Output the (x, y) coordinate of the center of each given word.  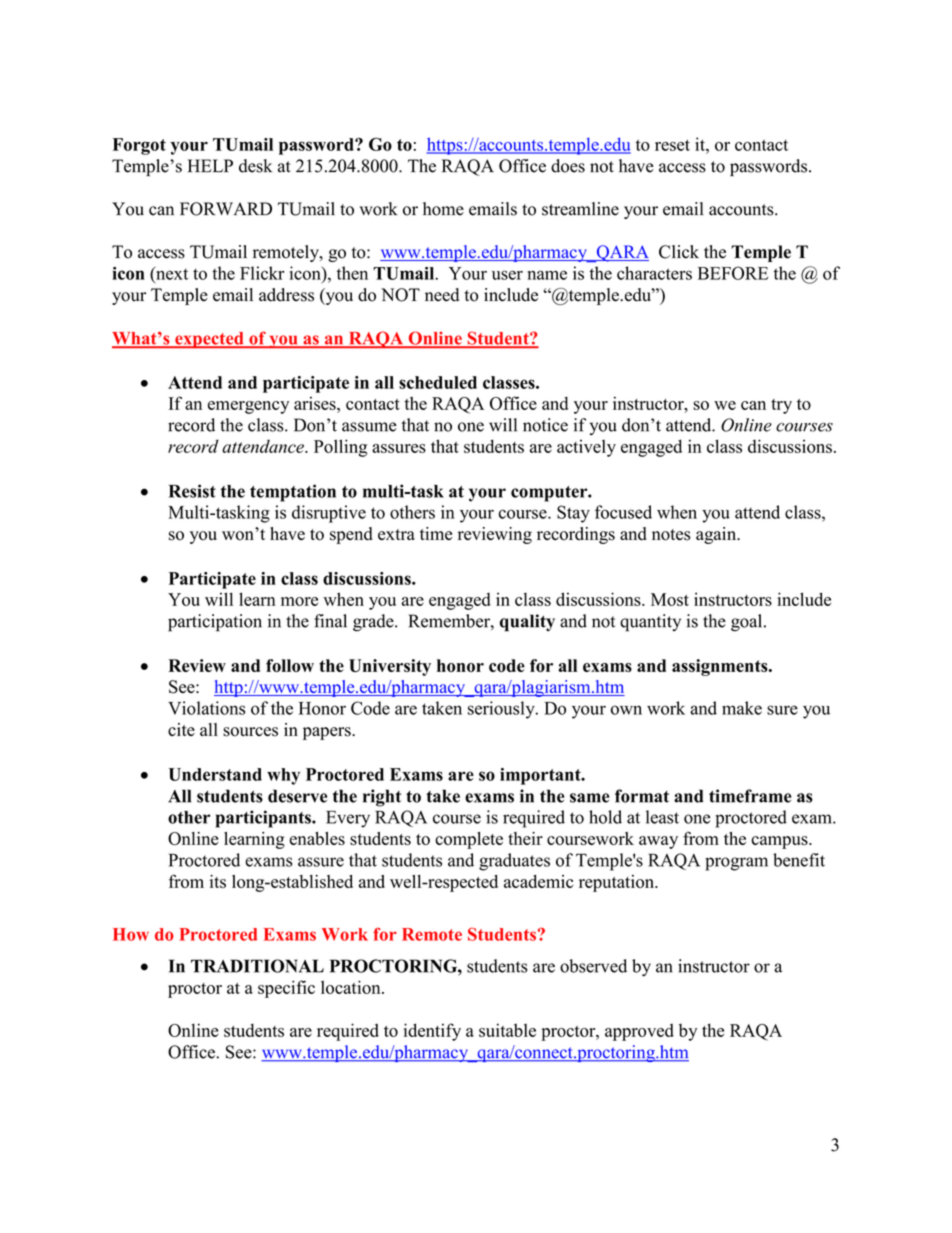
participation (215, 623)
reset (672, 145)
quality (527, 623)
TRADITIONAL (257, 966)
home (443, 209)
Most (670, 599)
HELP (210, 165)
